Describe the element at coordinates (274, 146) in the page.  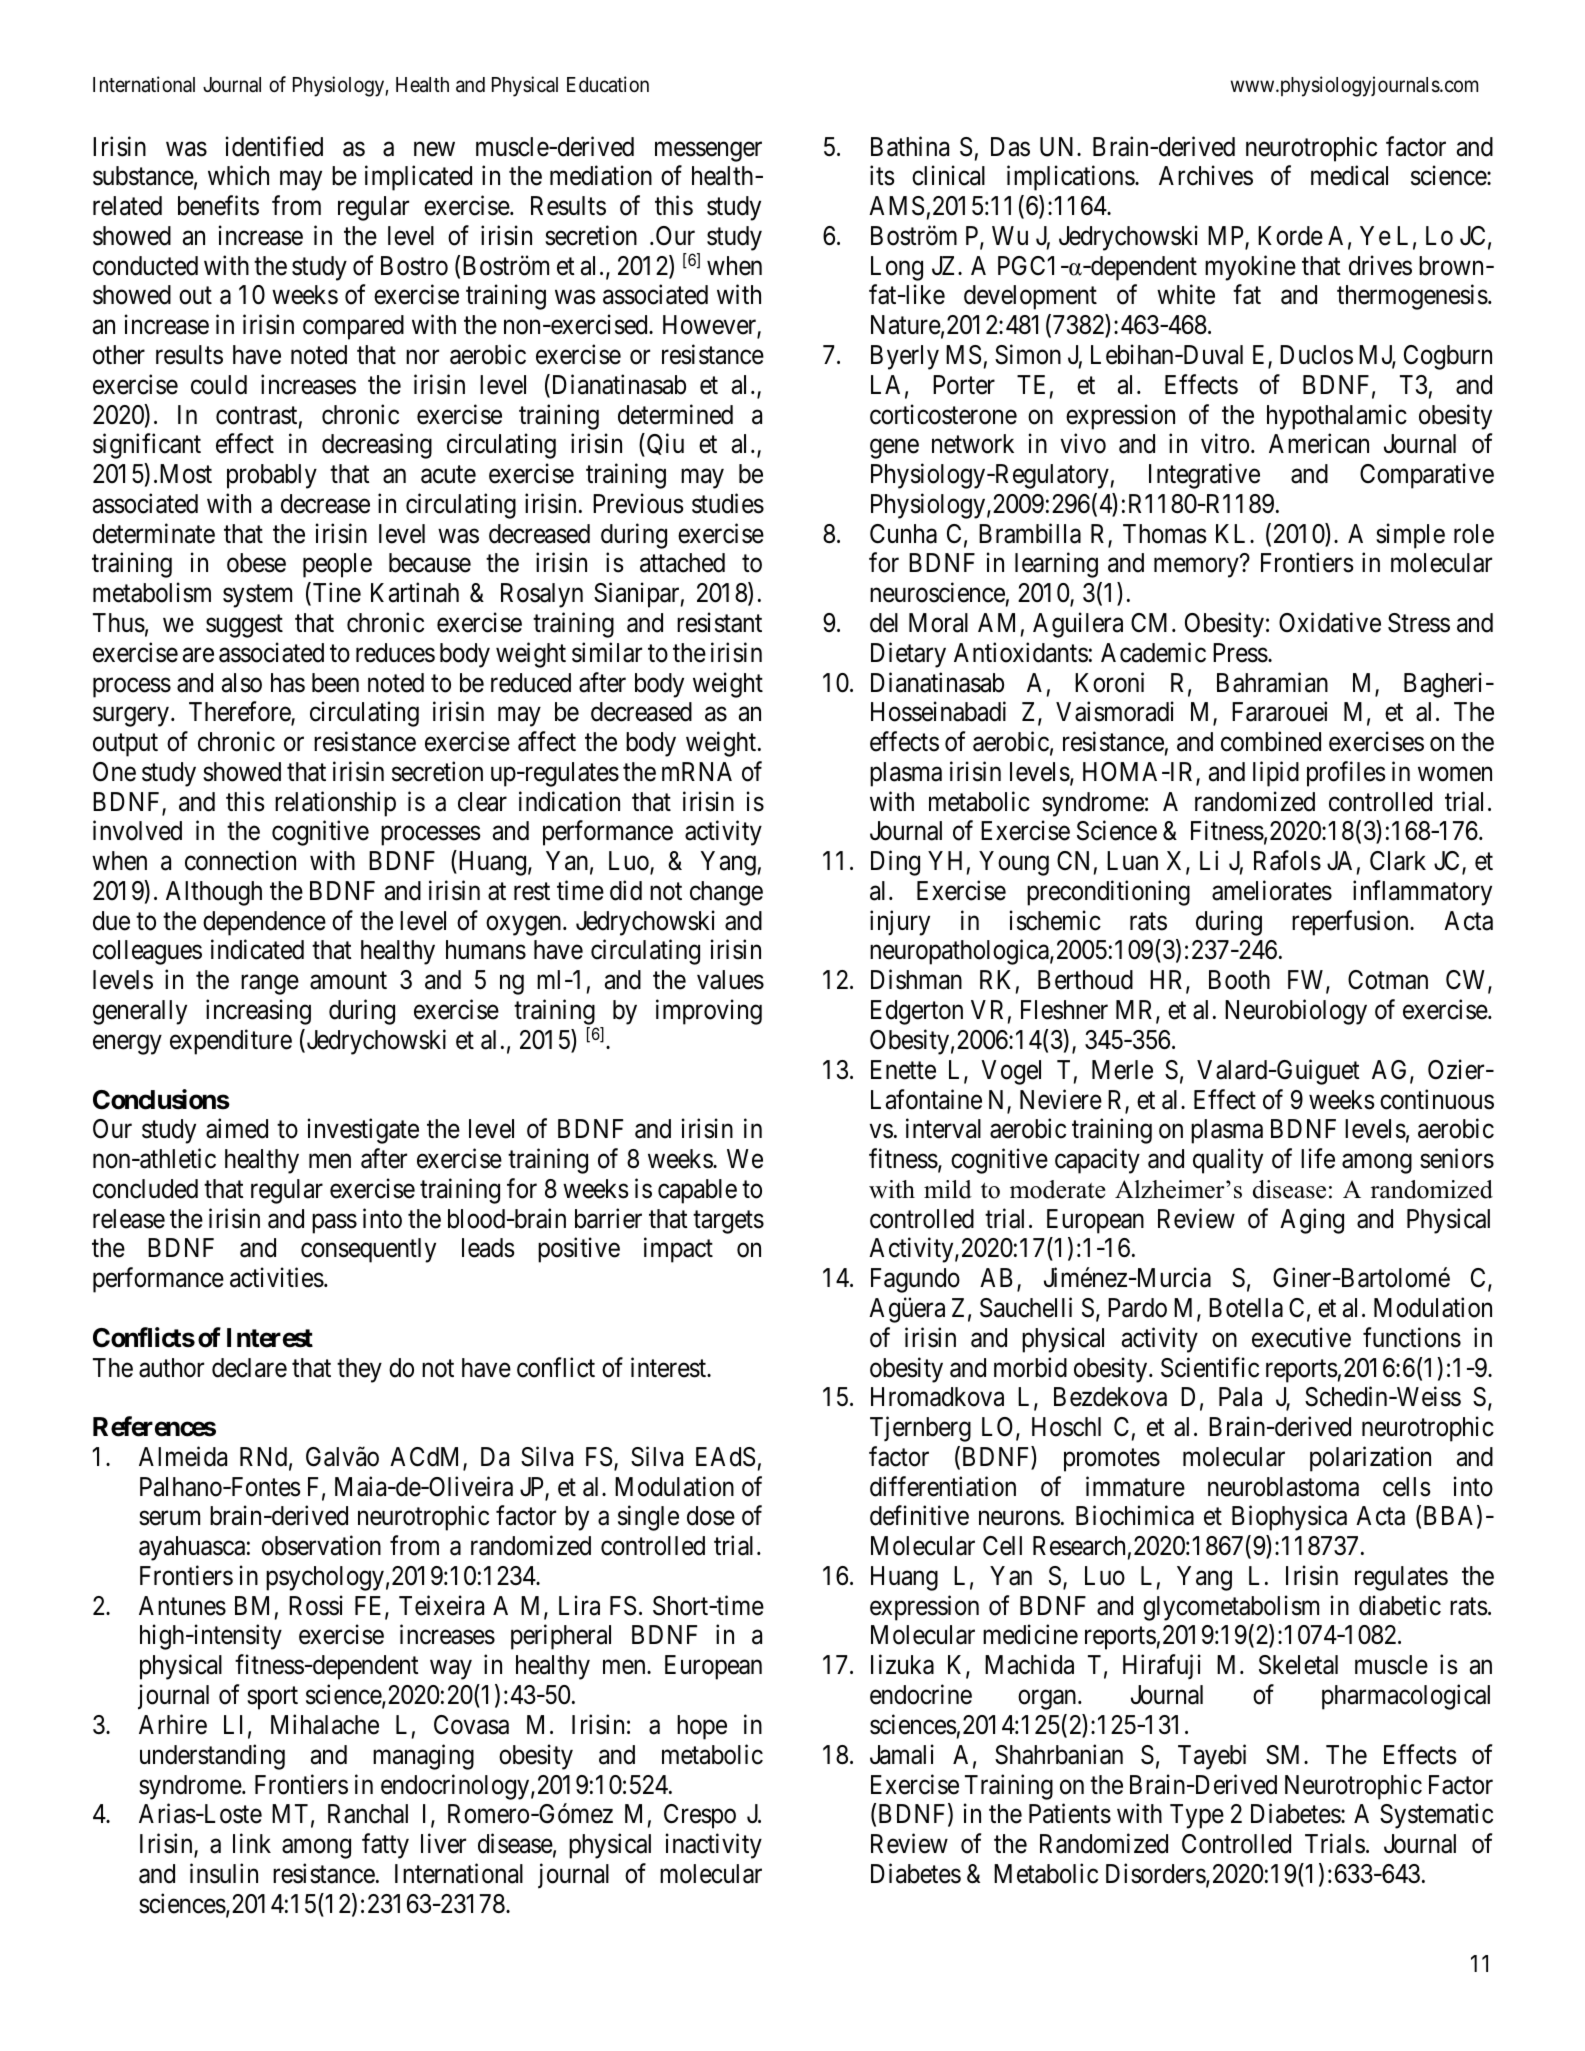
I see `identified` at that location.
